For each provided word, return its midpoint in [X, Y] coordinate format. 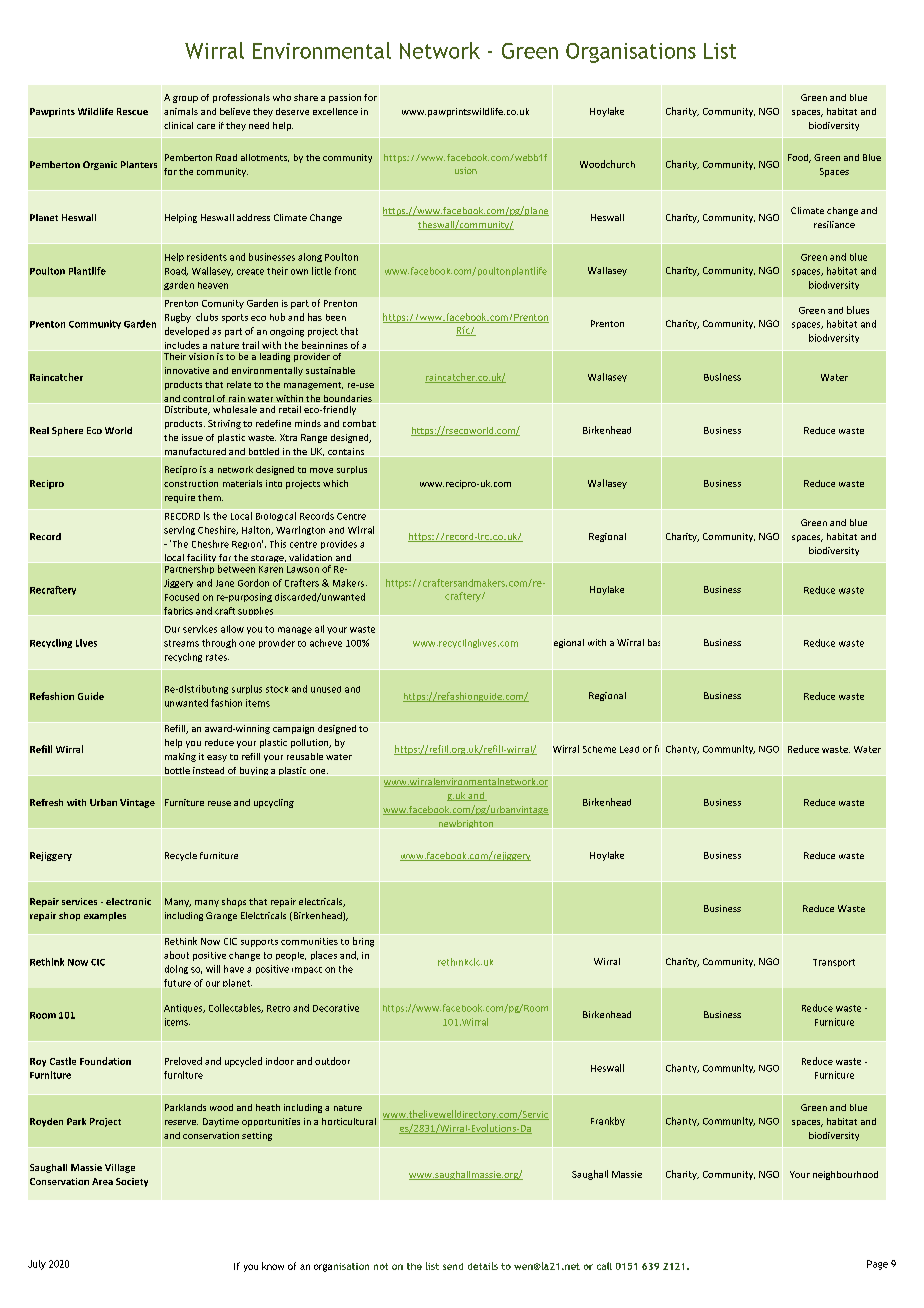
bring [363, 942]
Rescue [132, 111]
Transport [834, 963]
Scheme [599, 749]
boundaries [348, 398]
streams [181, 643]
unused [326, 689]
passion [345, 98]
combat [359, 423]
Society [132, 1182]
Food [799, 158]
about [176, 955]
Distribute [187, 410]
